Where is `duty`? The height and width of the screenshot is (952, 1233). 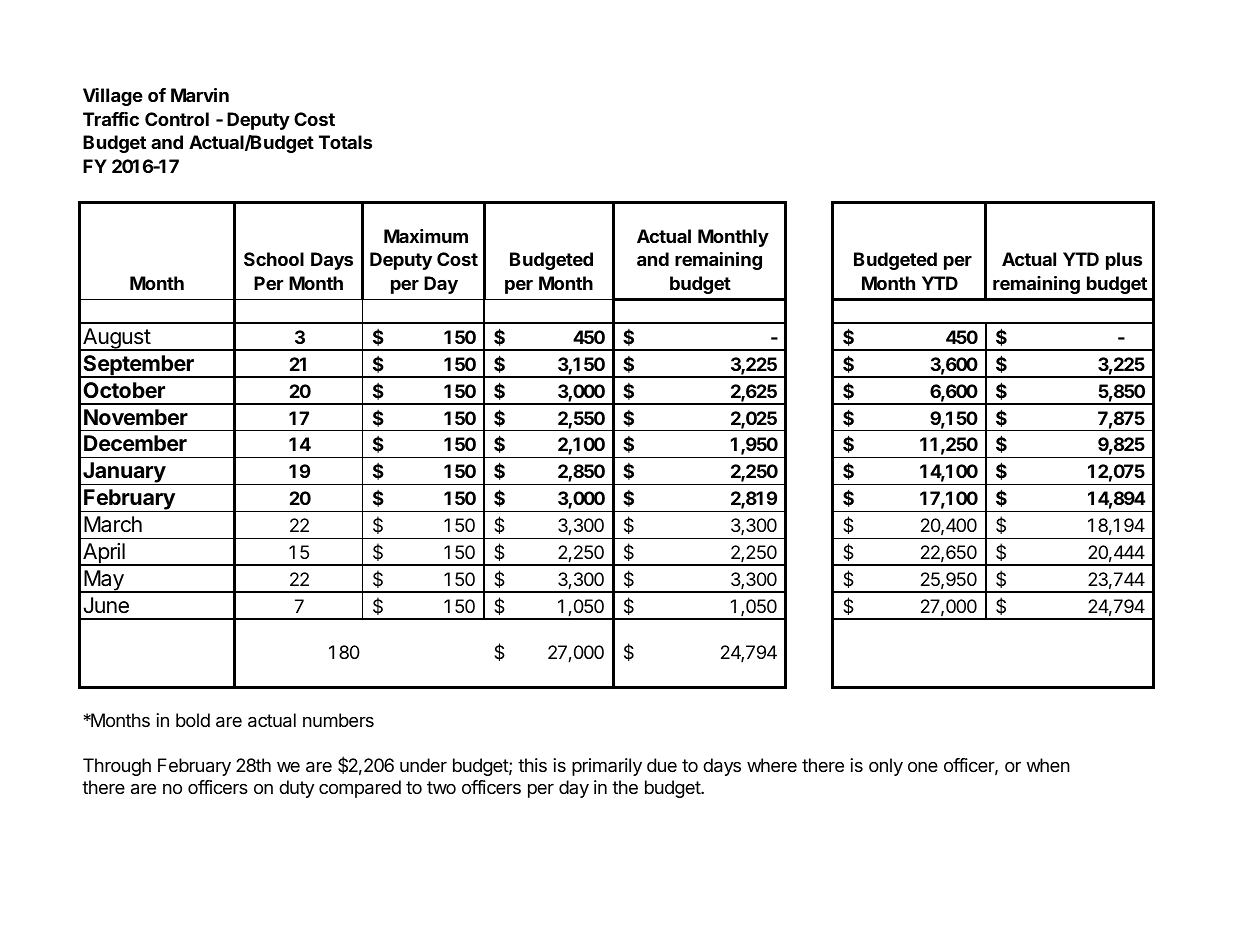 duty is located at coordinates (296, 789).
